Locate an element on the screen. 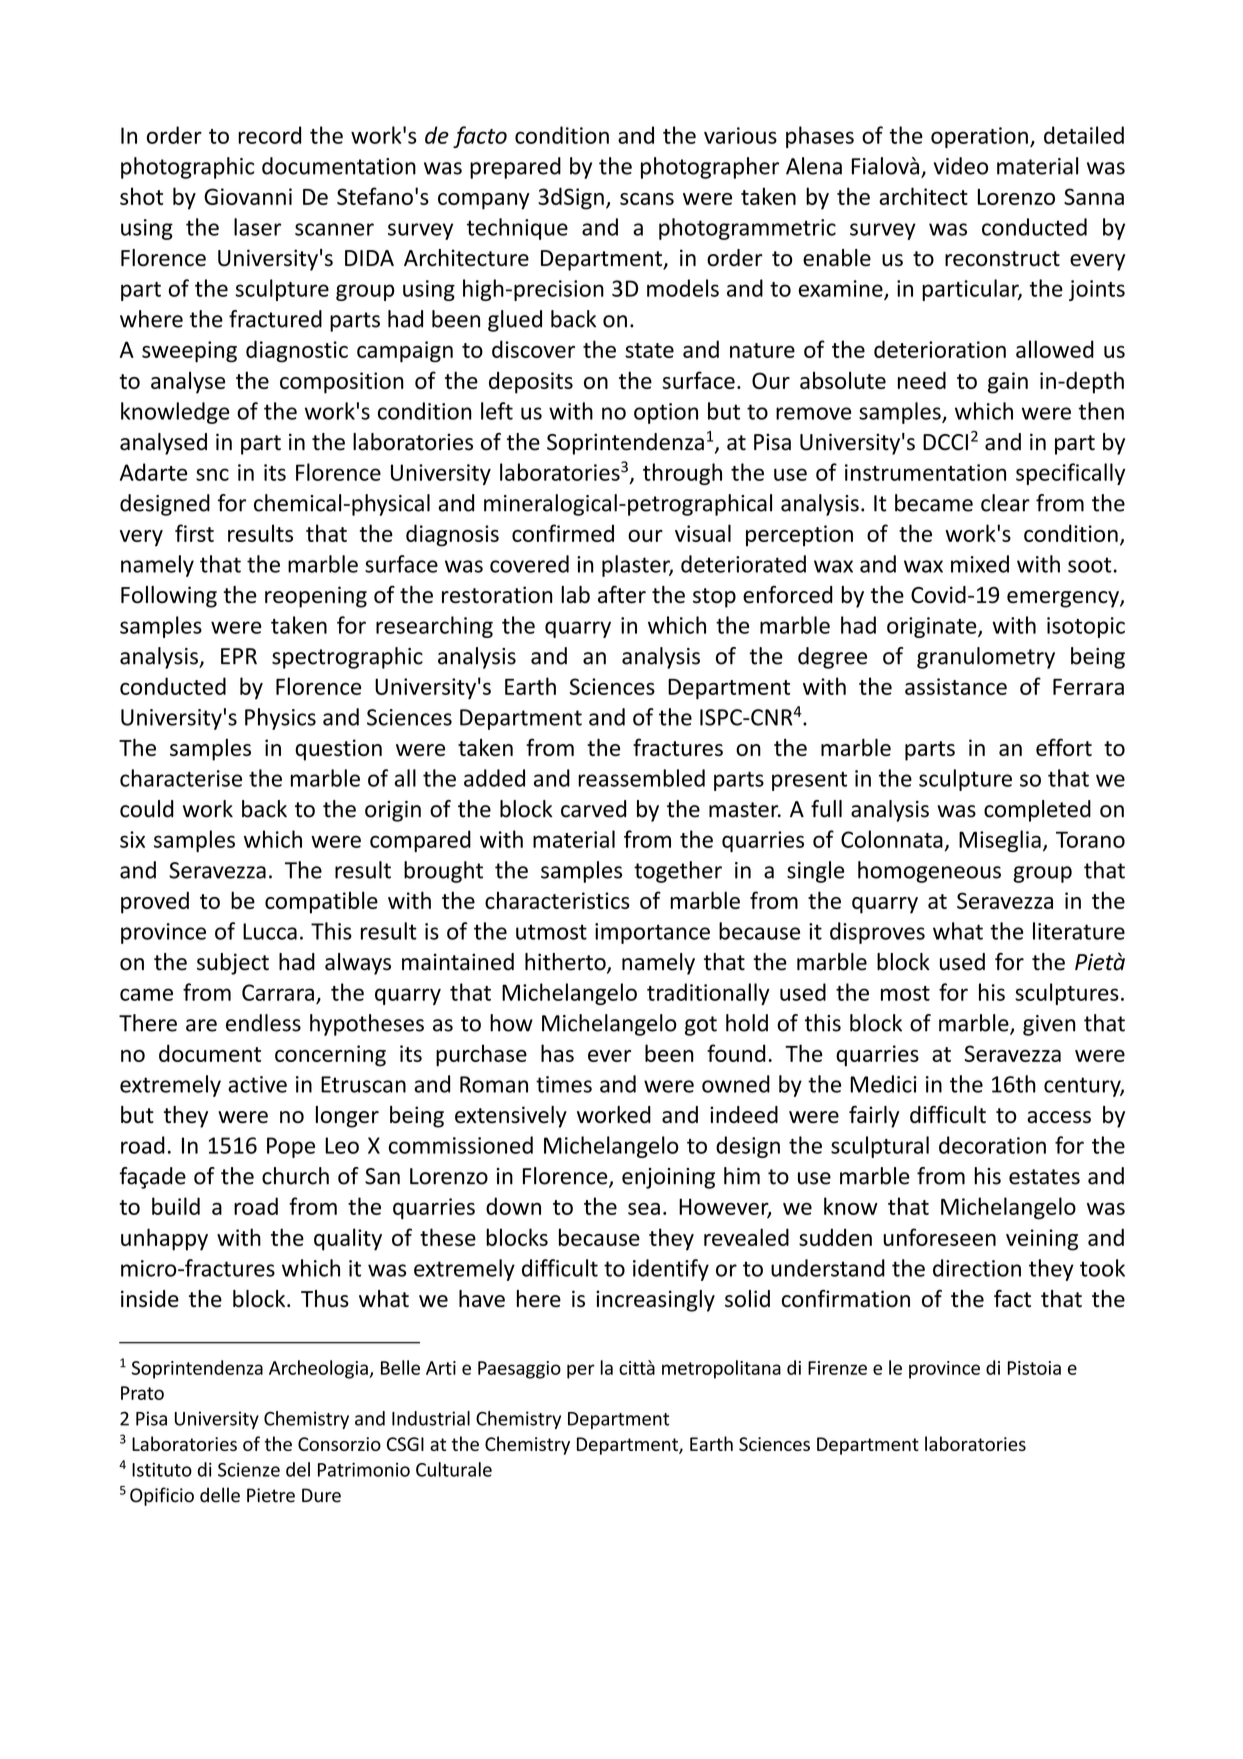  gain is located at coordinates (1008, 383).
